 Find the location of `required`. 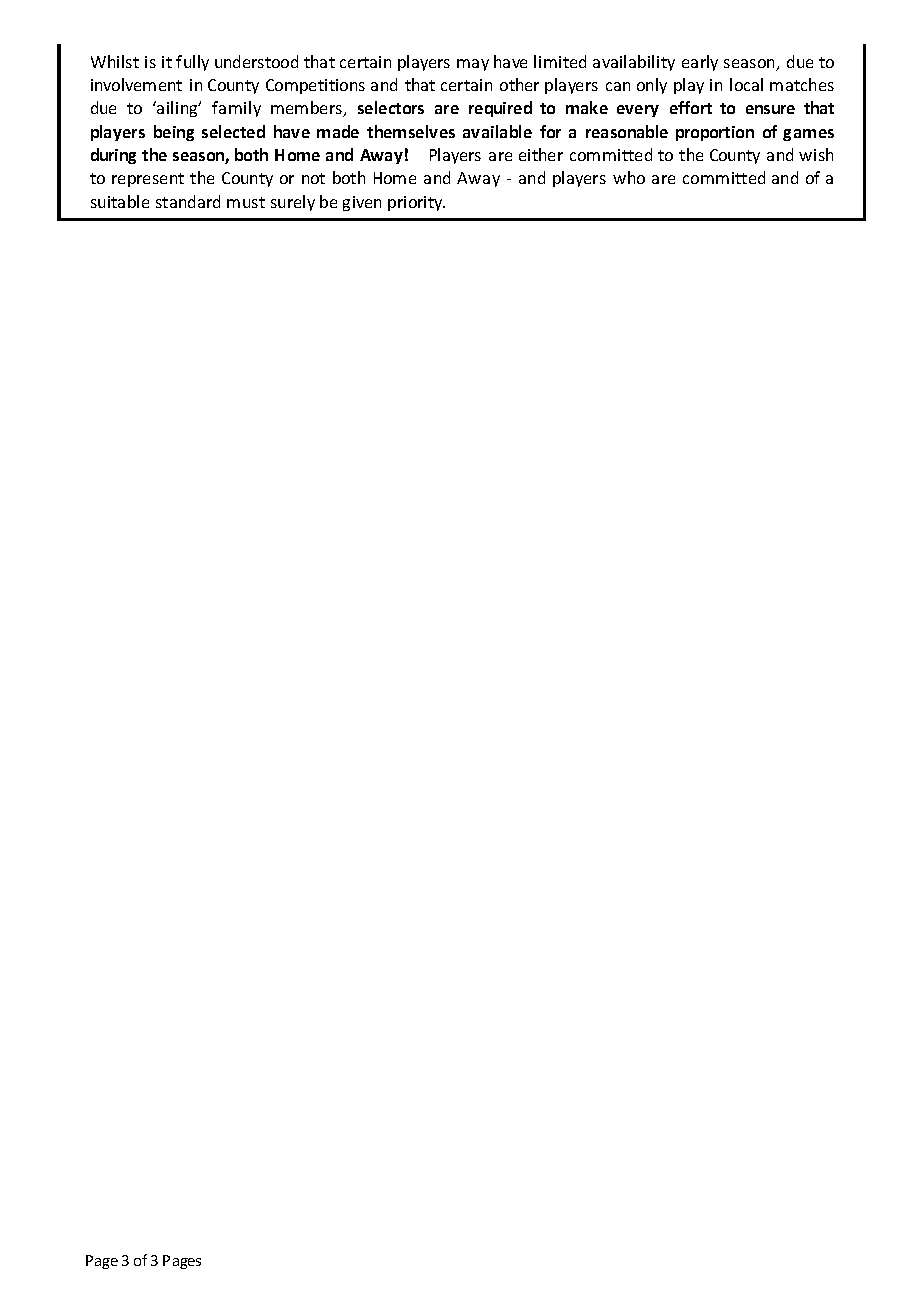

required is located at coordinates (500, 109).
